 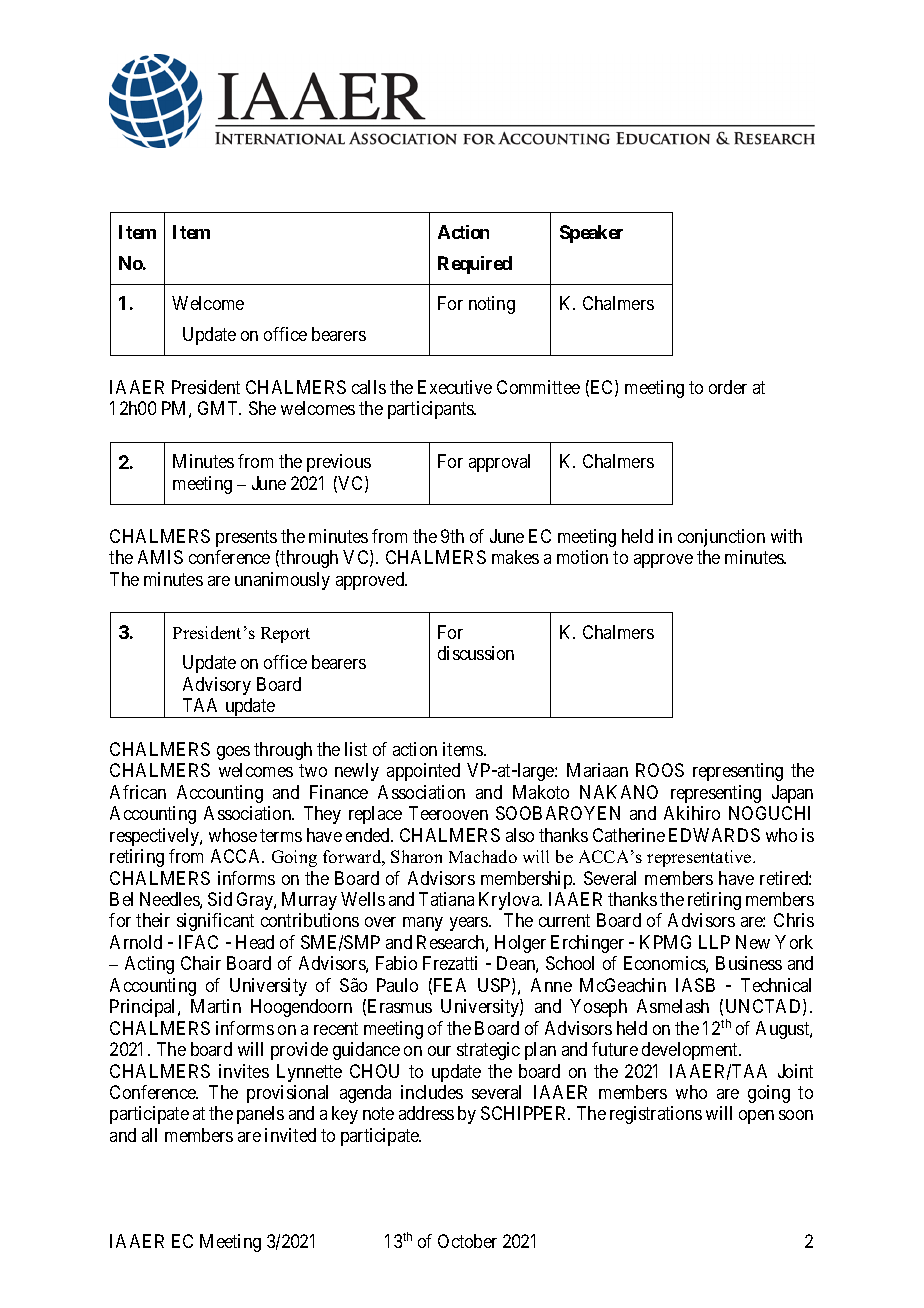 I want to click on October, so click(x=467, y=1241).
